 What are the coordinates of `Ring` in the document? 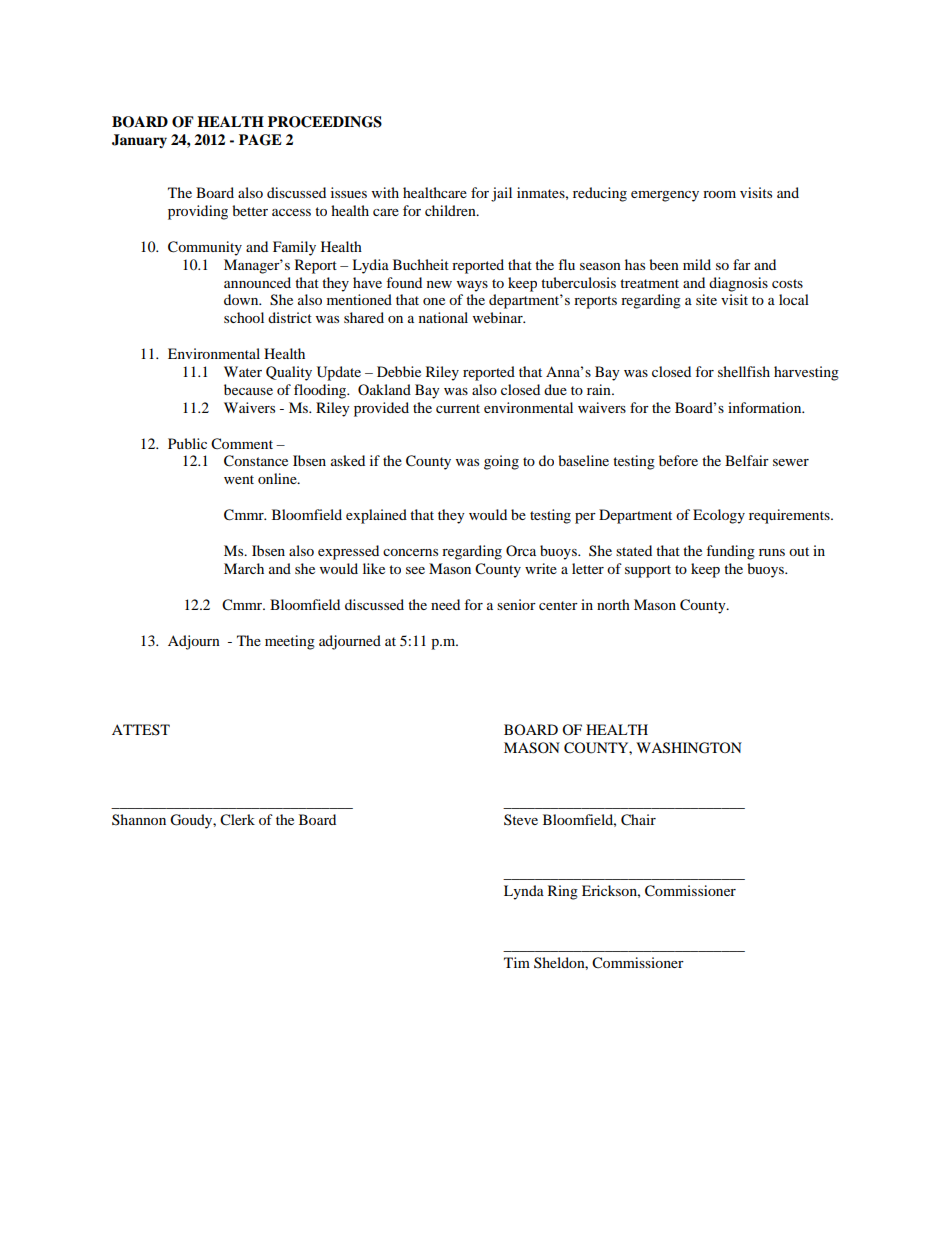 It's located at (563, 892).
